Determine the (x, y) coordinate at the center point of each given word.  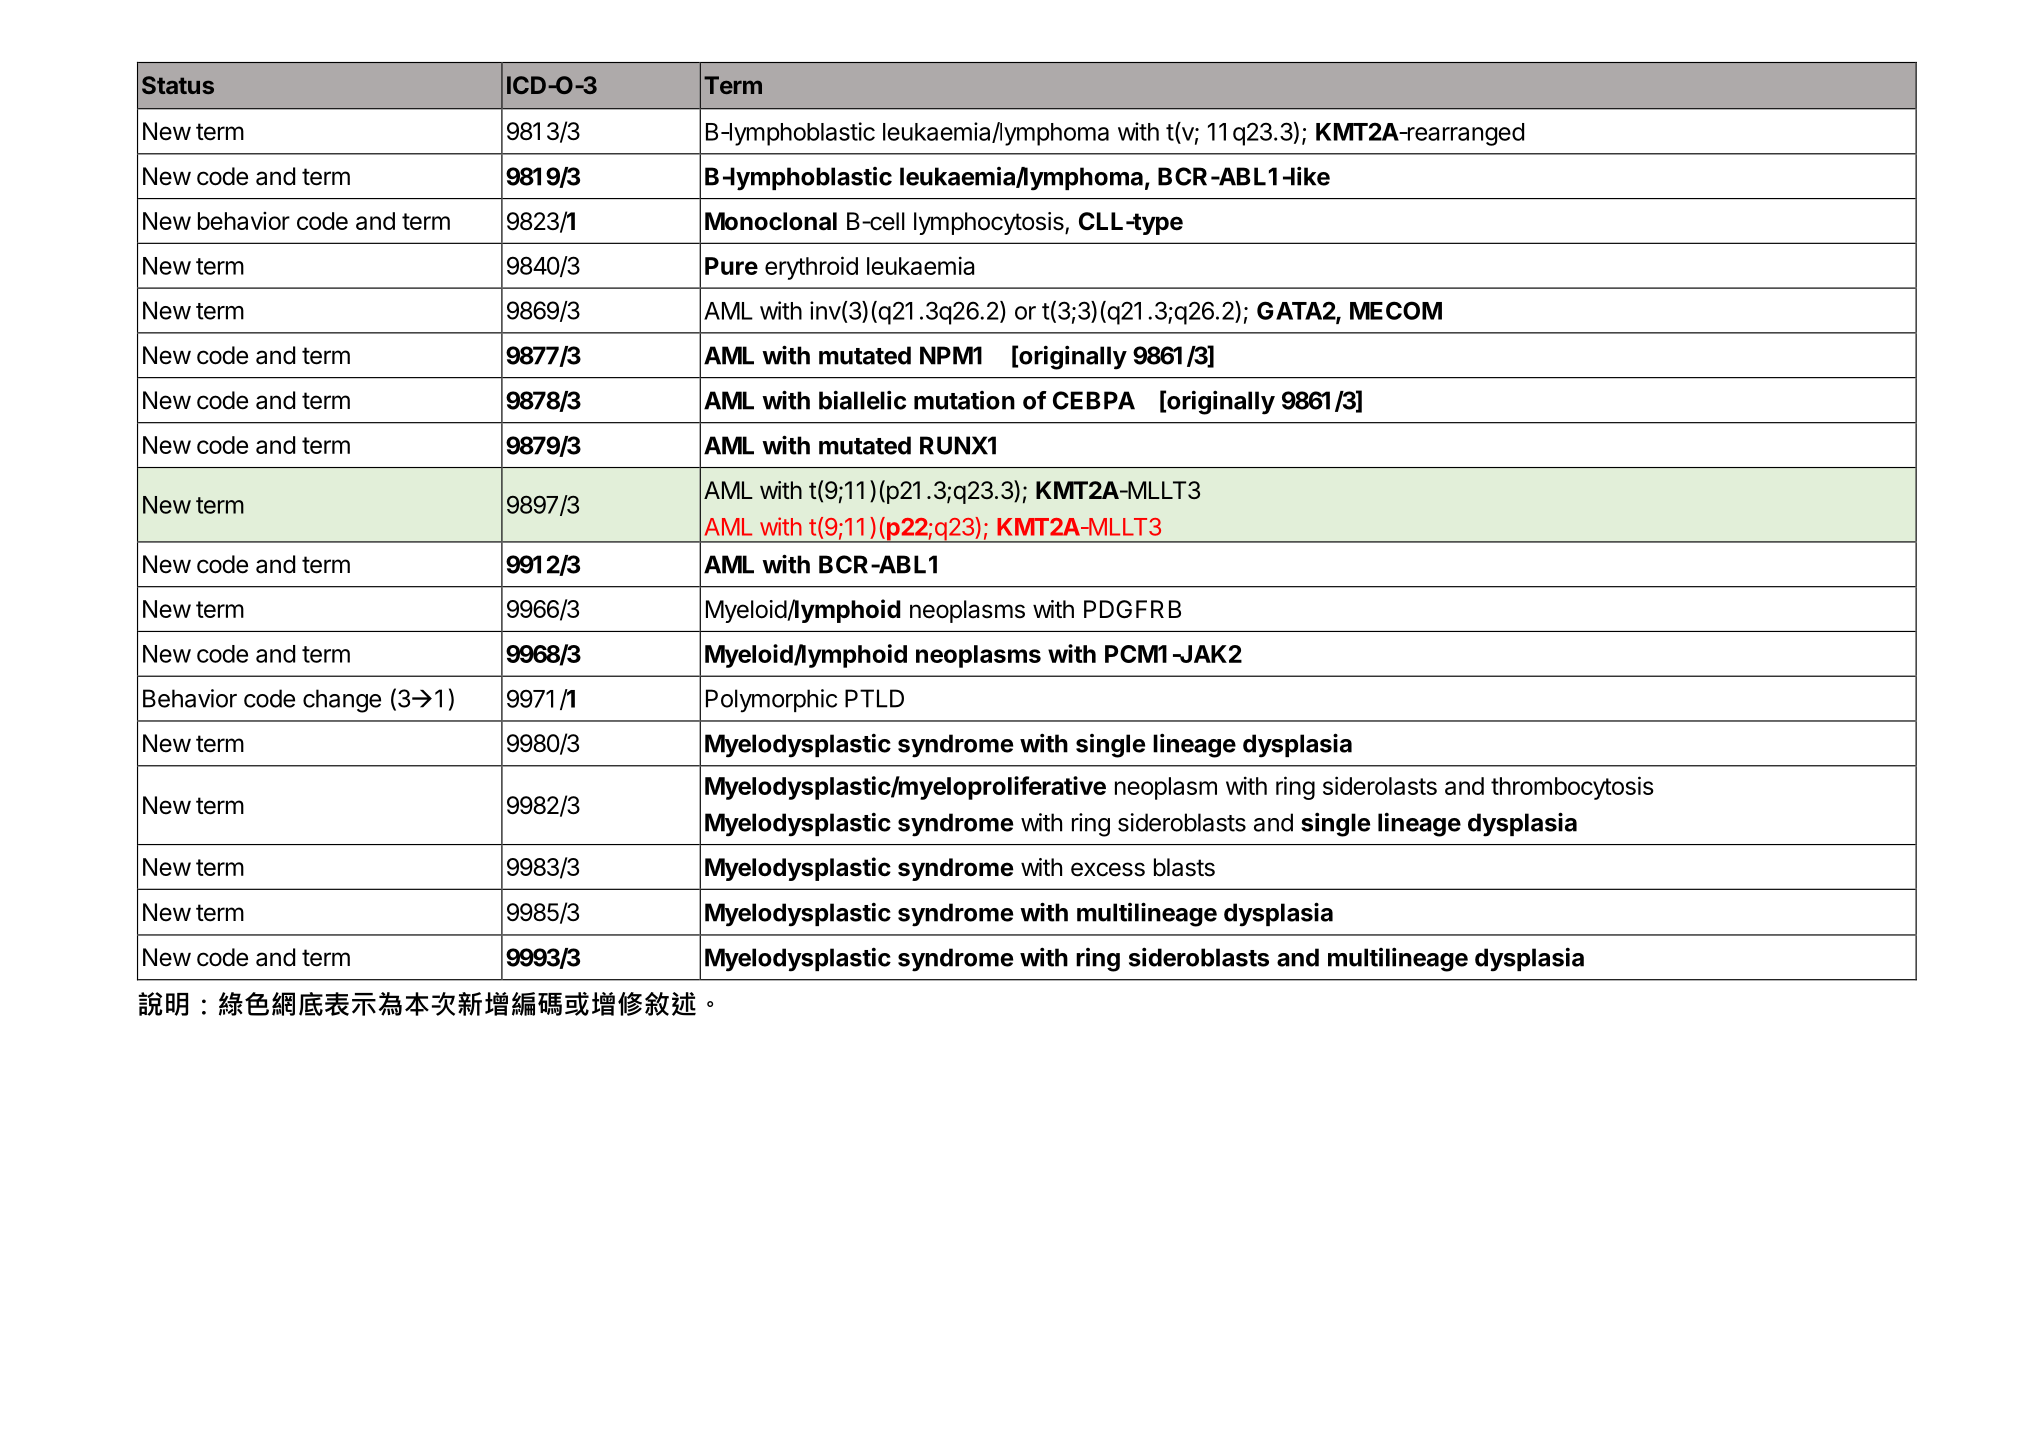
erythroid (811, 268)
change (342, 701)
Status (178, 85)
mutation (964, 400)
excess (1108, 869)
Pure (731, 266)
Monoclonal (771, 221)
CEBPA (1094, 400)
